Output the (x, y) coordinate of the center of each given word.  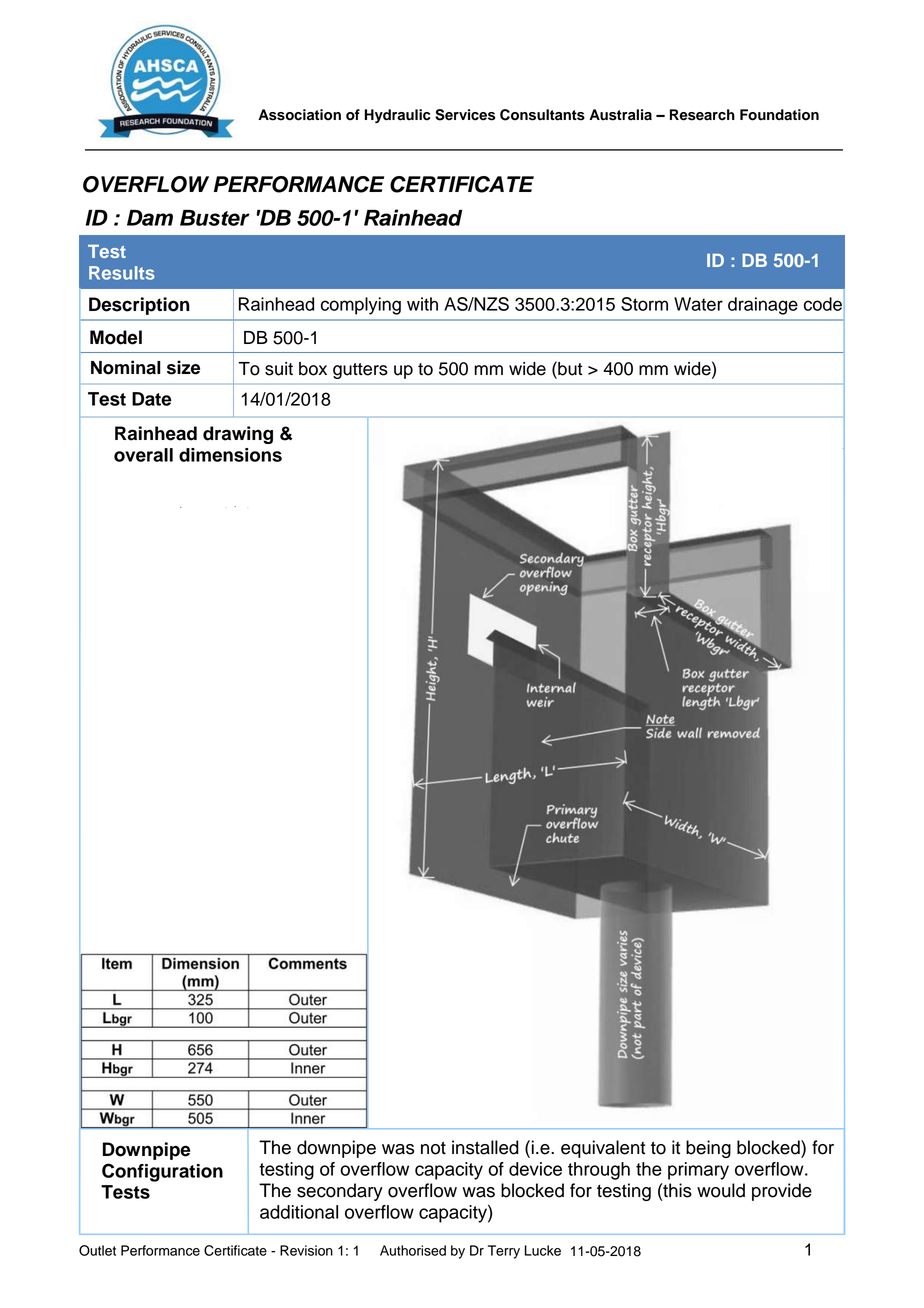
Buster (215, 218)
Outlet (97, 1250)
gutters (360, 371)
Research (702, 115)
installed (485, 1147)
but (569, 368)
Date (152, 399)
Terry (504, 1252)
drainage (763, 306)
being (708, 1149)
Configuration (162, 1172)
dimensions (230, 455)
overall (143, 455)
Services (465, 115)
